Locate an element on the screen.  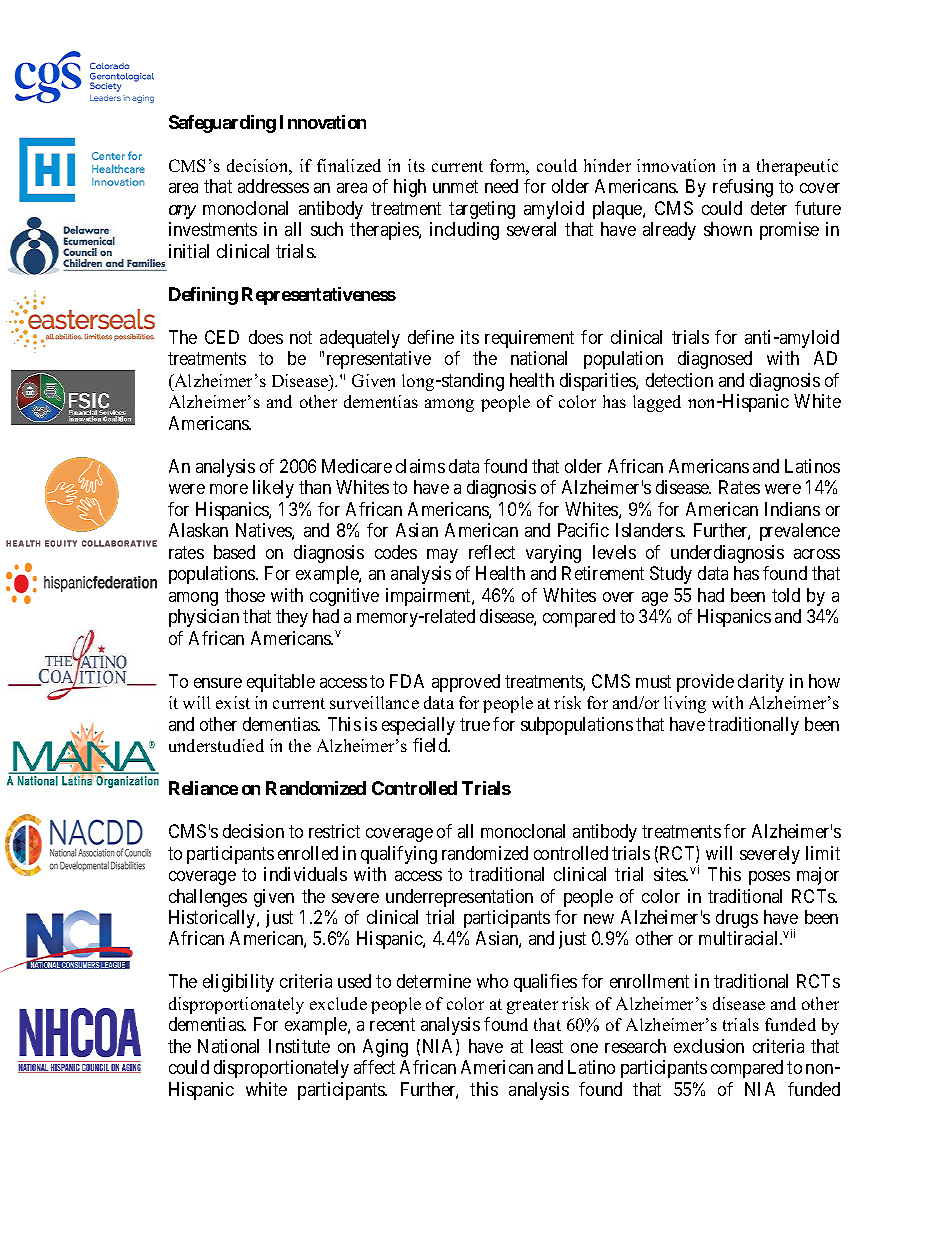
least is located at coordinates (547, 1046).
